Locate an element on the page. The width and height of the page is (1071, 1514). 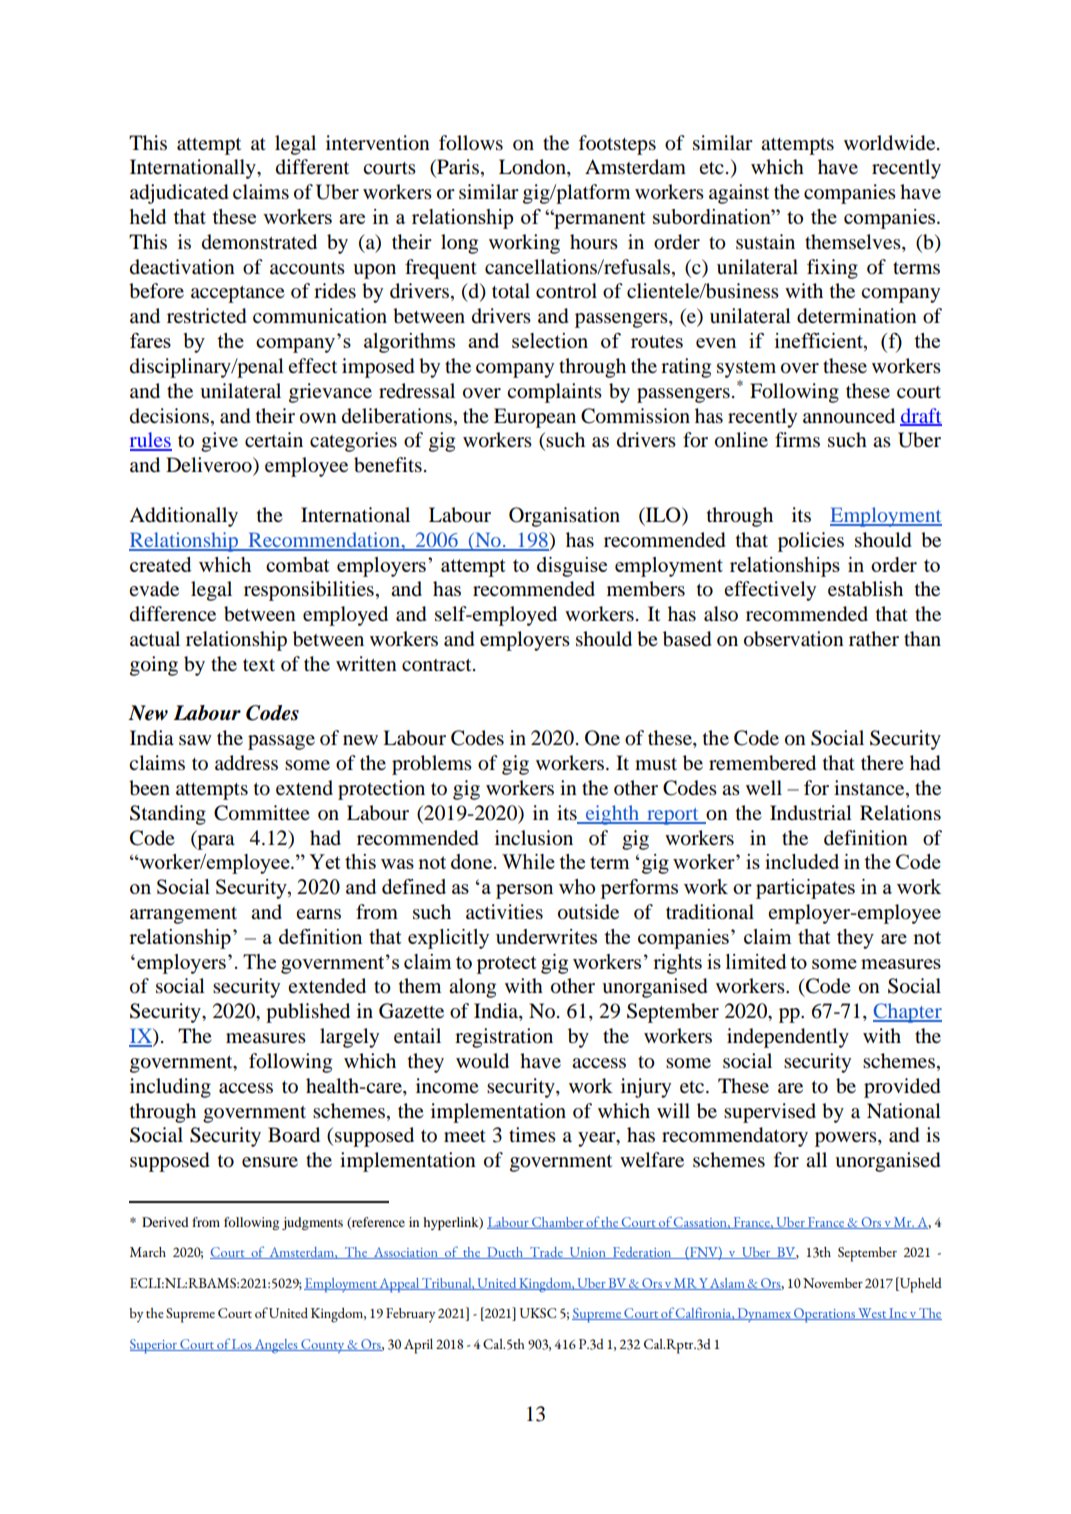
worldwide is located at coordinates (891, 143).
